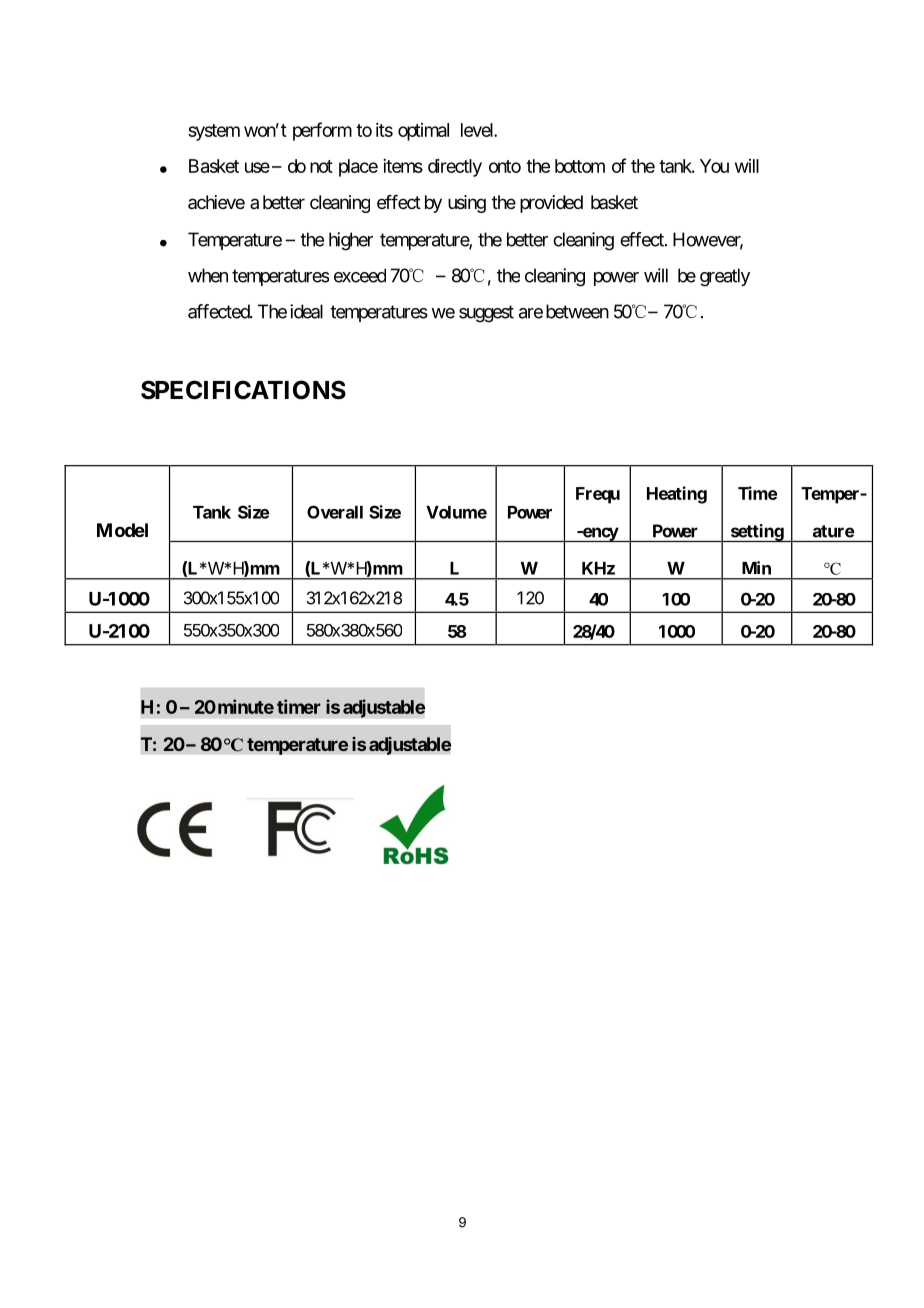 The width and height of the document is (924, 1308). Describe the element at coordinates (423, 132) in the document. I see `optimal` at that location.
